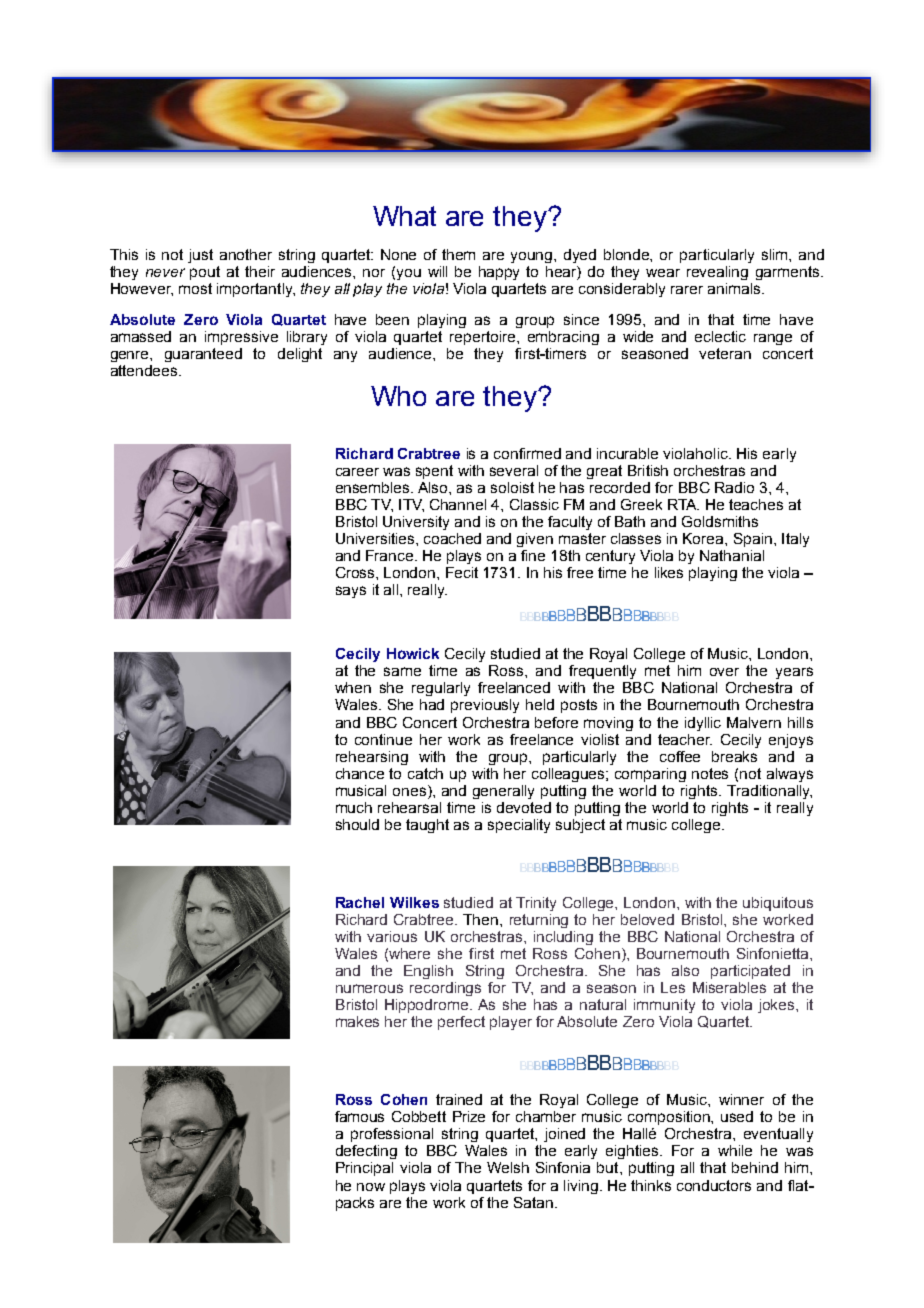  I want to click on just, so click(200, 256).
